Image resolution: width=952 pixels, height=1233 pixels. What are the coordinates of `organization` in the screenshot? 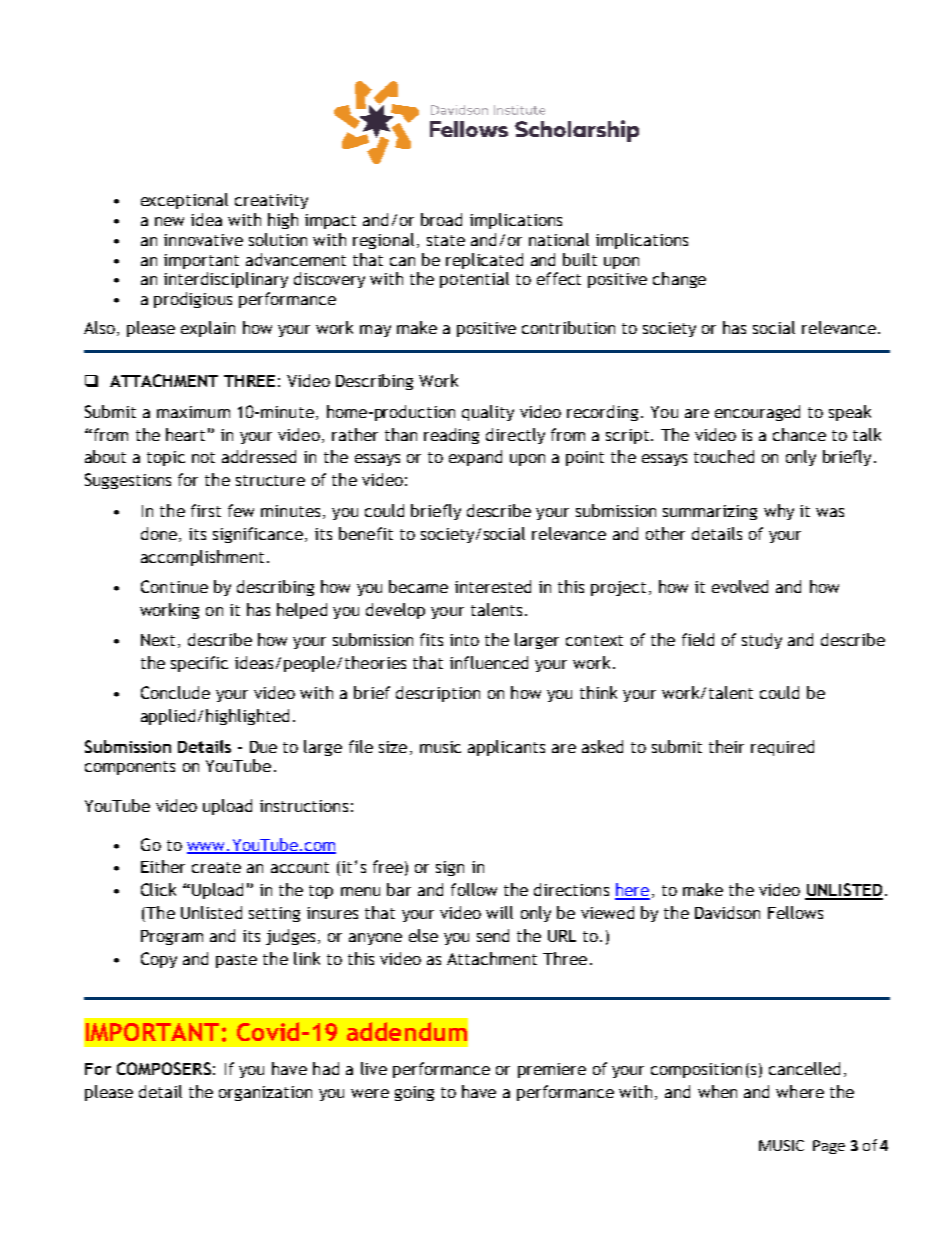 It's located at (265, 1093).
